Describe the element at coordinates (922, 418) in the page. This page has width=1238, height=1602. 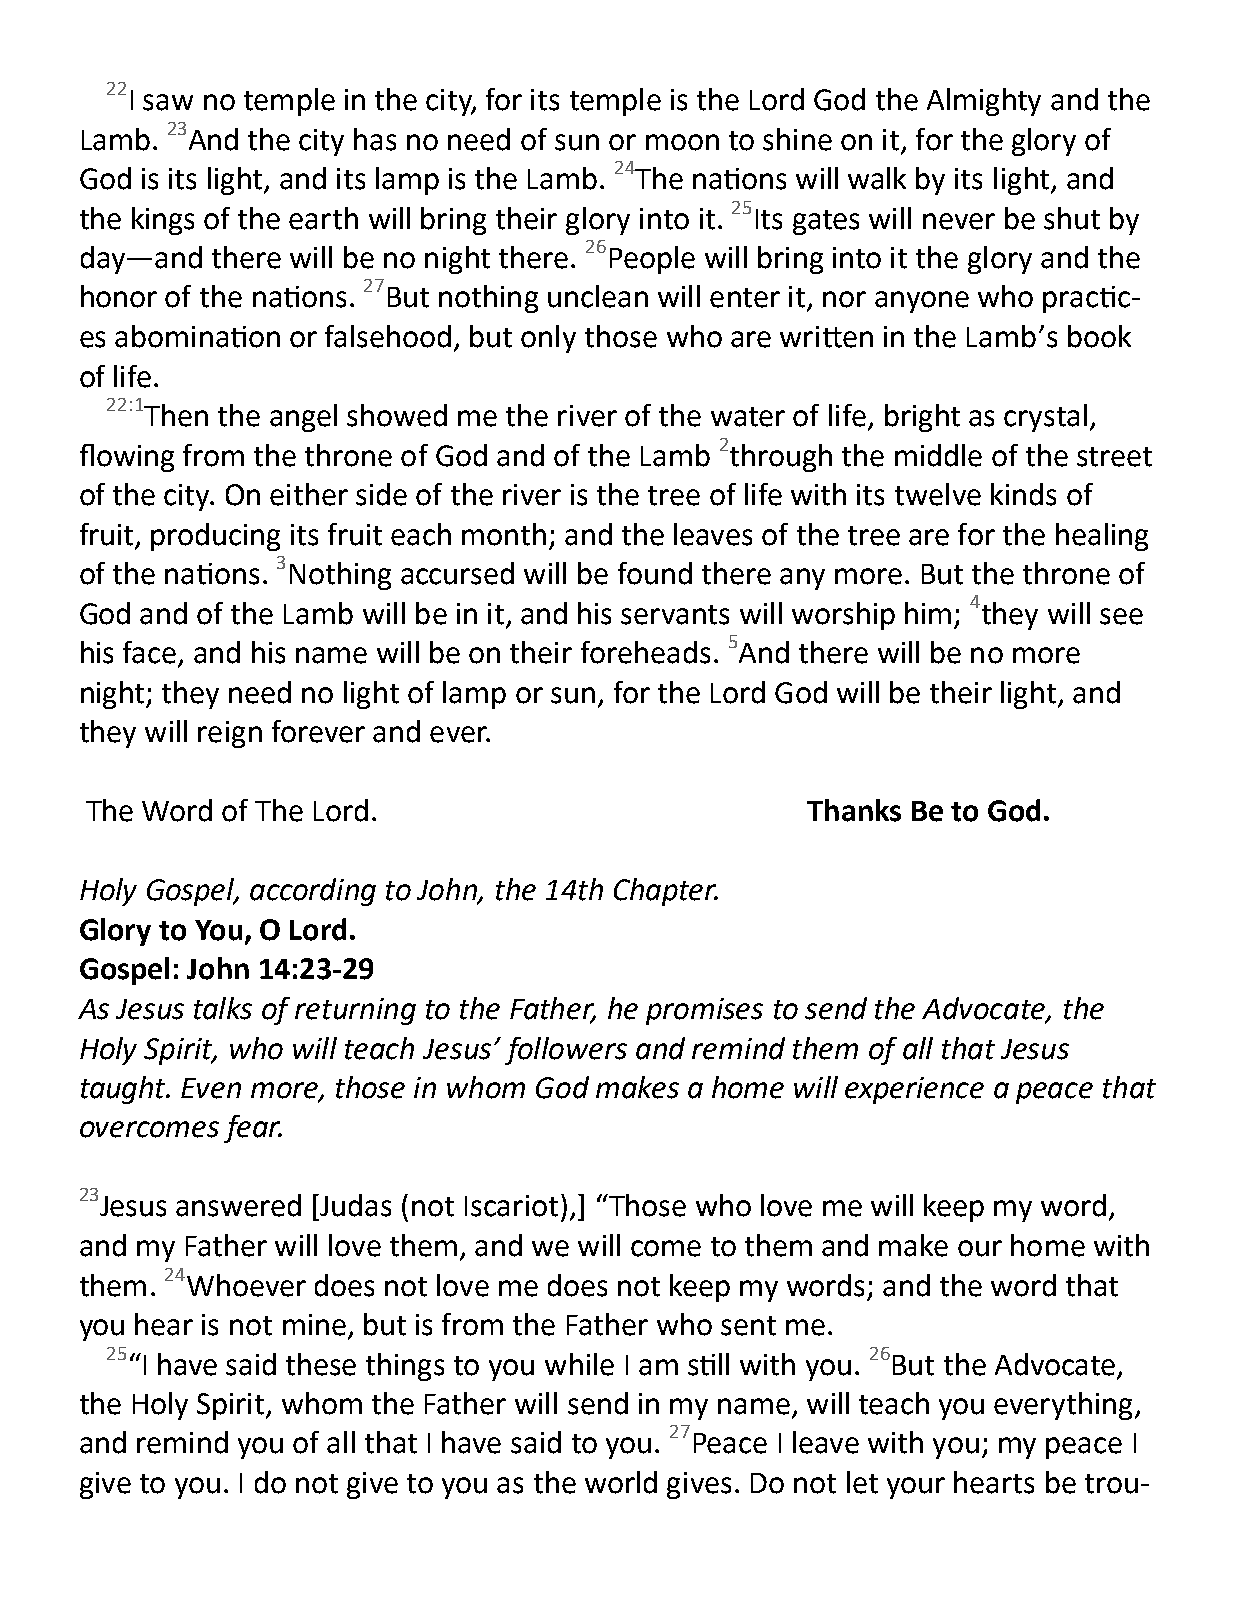
I see `bright` at that location.
